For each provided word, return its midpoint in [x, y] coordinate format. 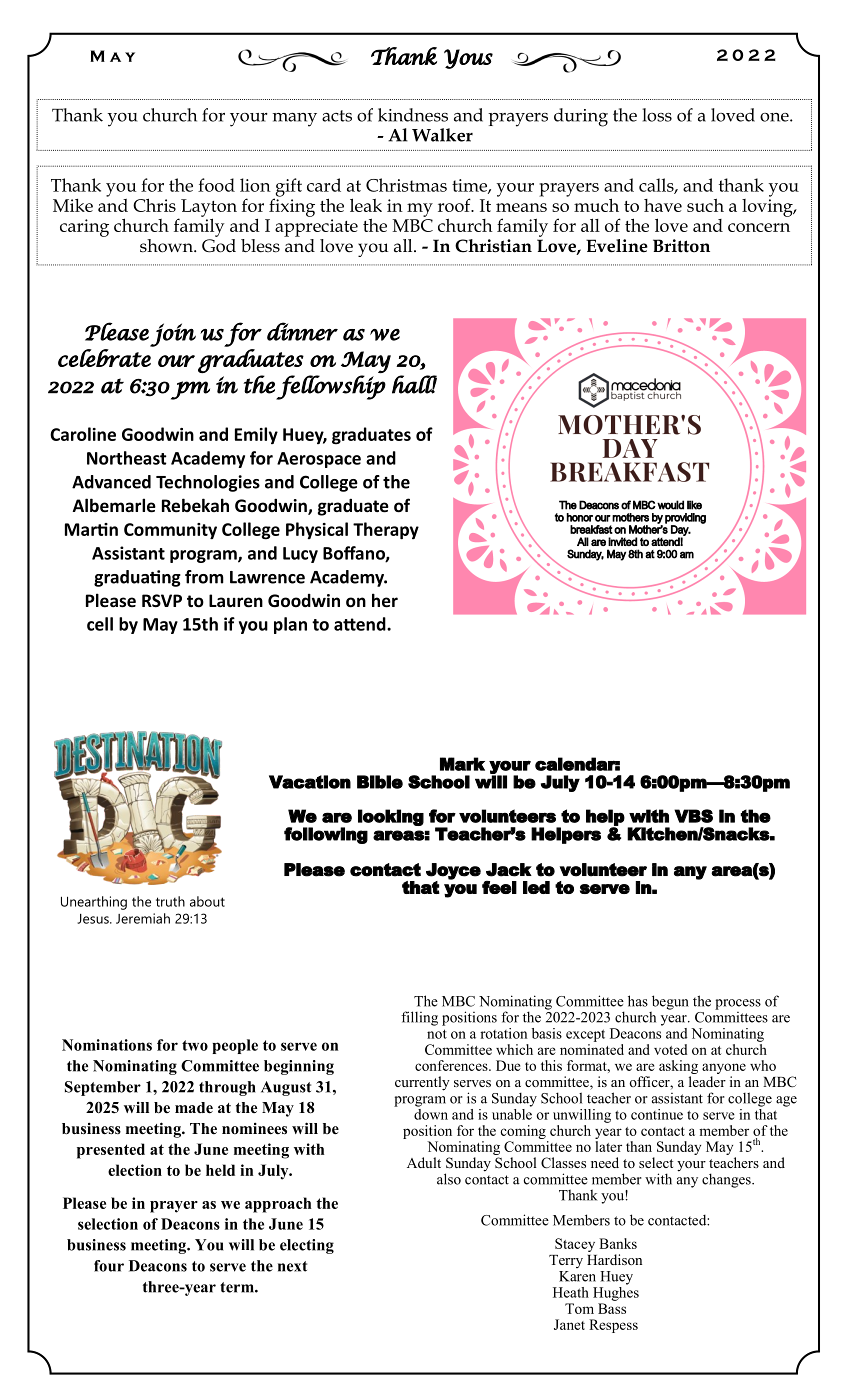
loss [657, 115]
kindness [413, 115]
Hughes [616, 1292]
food [216, 185]
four [109, 1266]
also [449, 1179]
